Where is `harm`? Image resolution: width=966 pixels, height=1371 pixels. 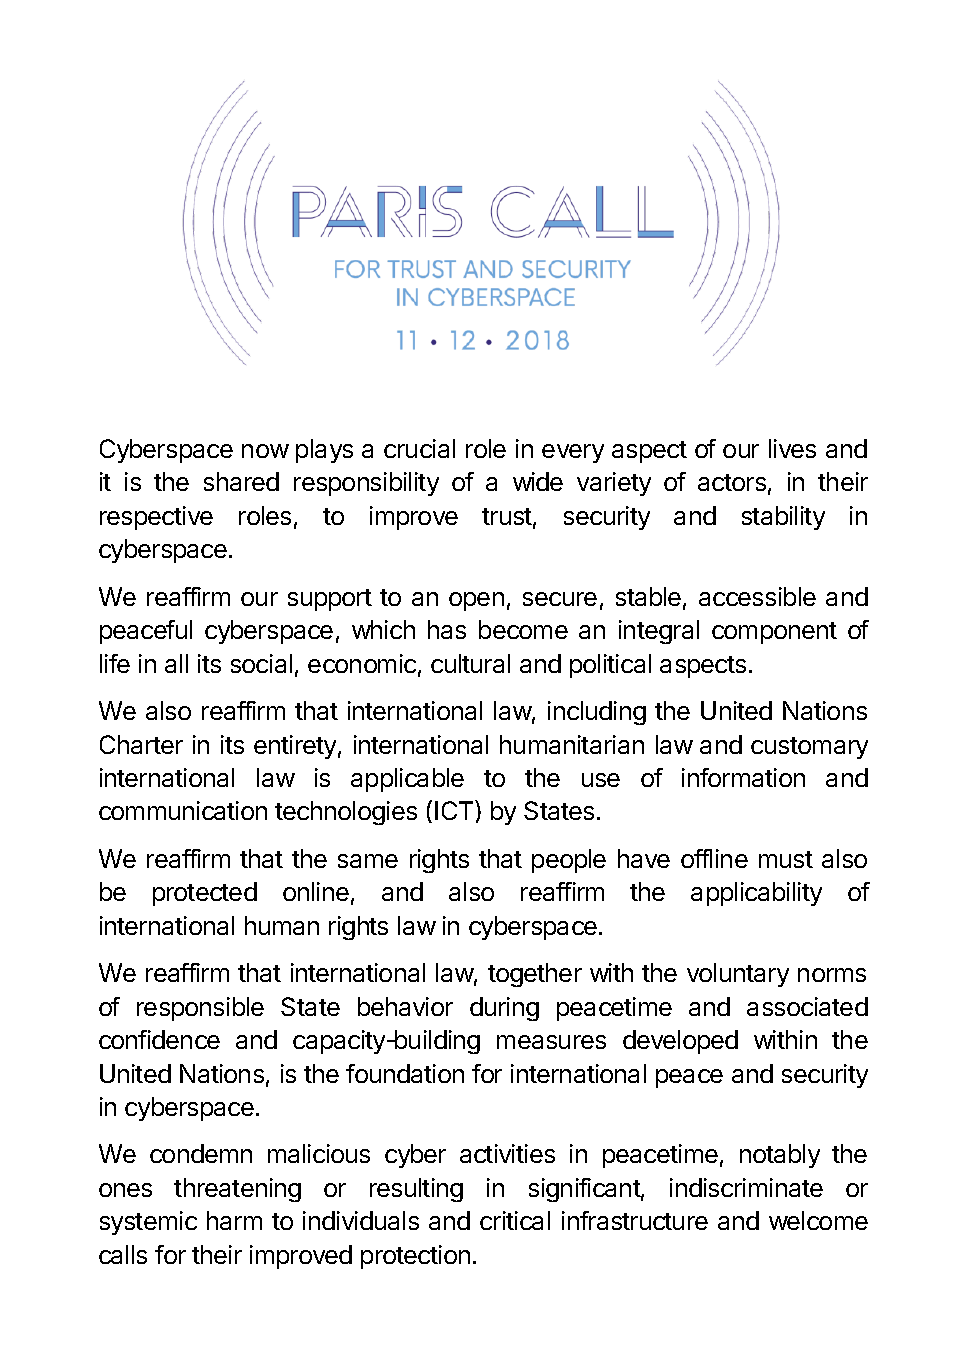 harm is located at coordinates (234, 1220).
